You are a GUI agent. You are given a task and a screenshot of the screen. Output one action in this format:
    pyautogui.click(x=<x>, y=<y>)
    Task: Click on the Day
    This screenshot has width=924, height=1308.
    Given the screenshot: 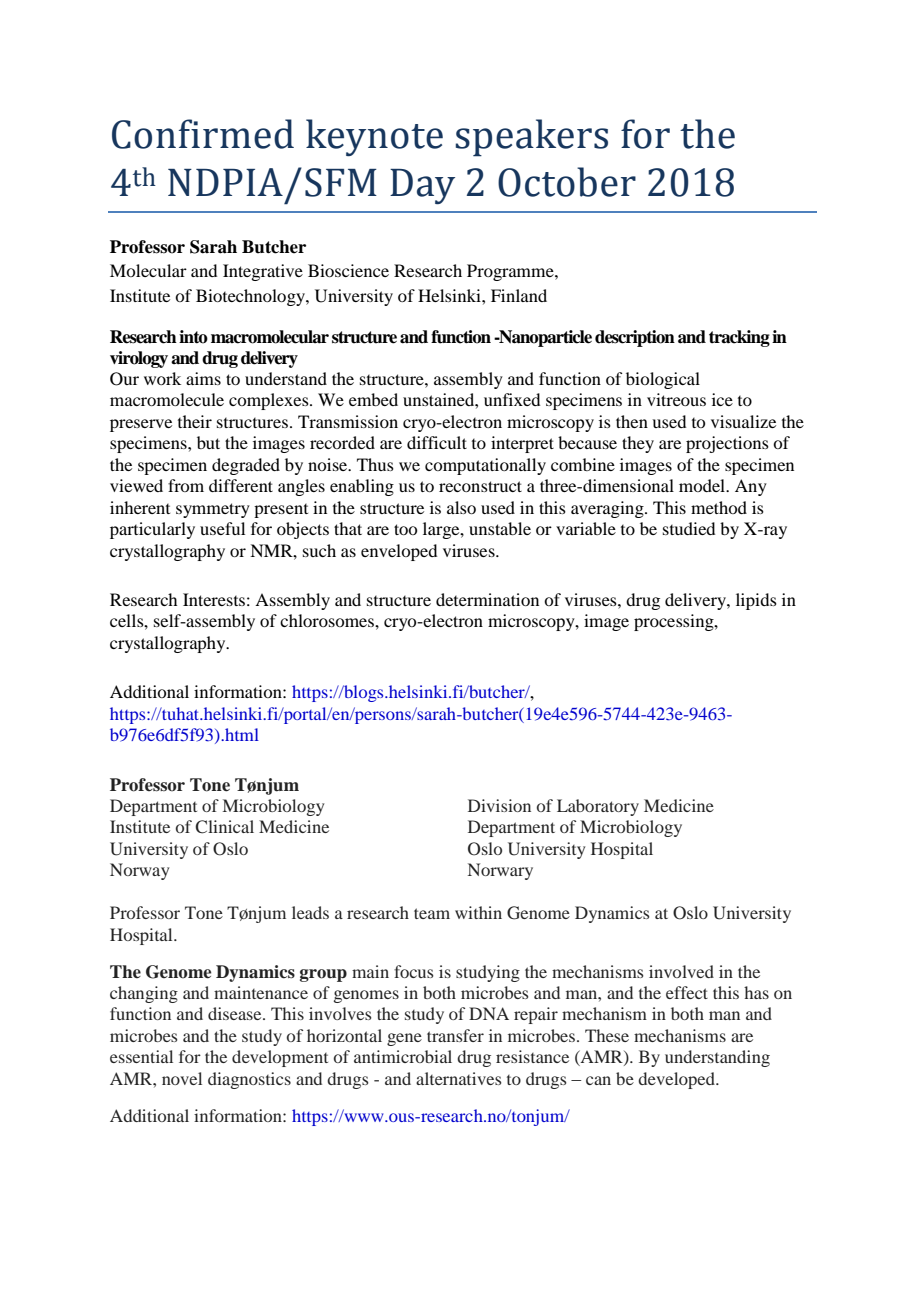 What is the action you would take?
    pyautogui.click(x=422, y=186)
